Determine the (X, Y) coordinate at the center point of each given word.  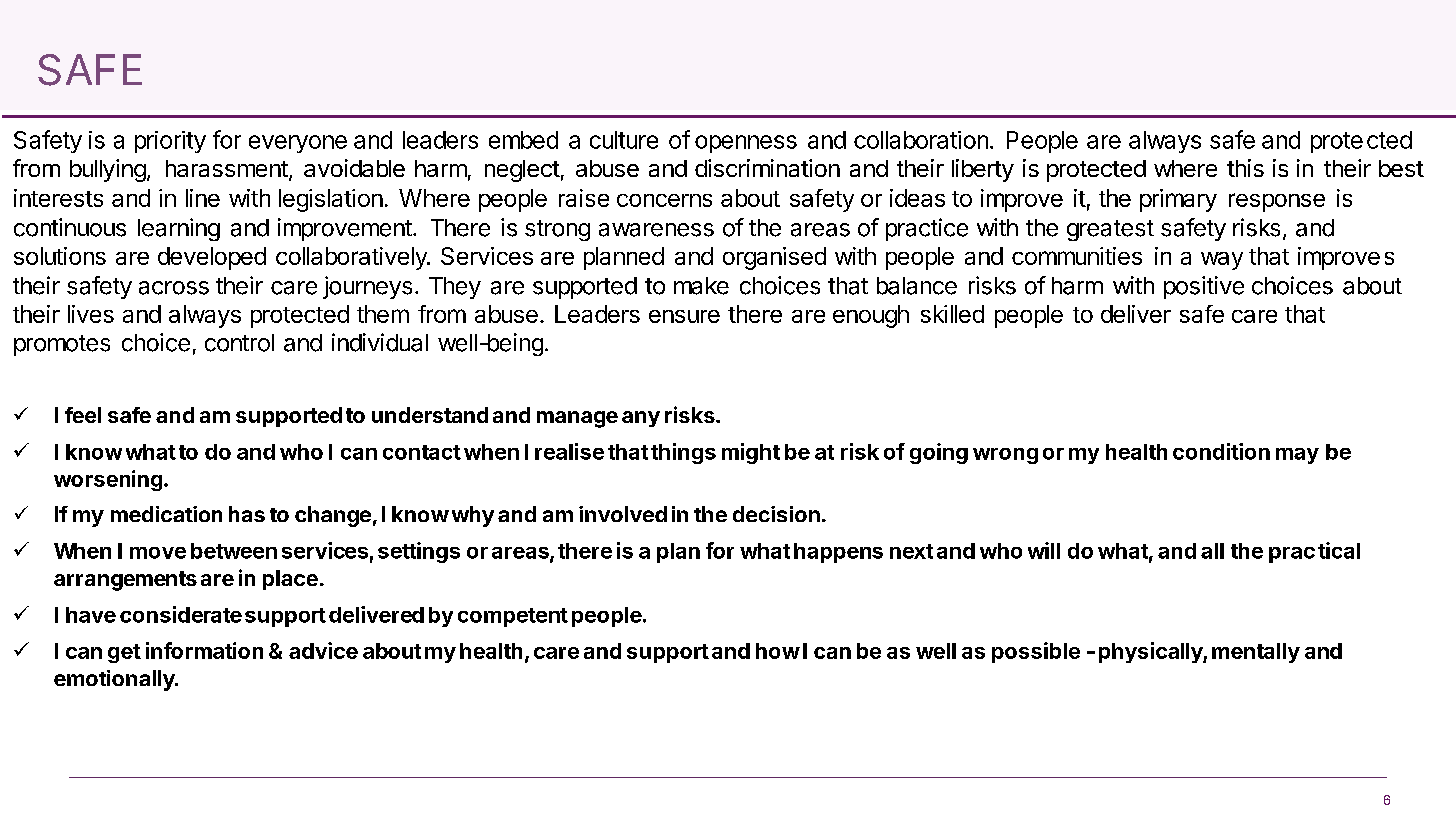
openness (746, 144)
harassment (227, 168)
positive (1204, 287)
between (234, 551)
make (701, 286)
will (1044, 550)
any (641, 419)
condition (1221, 451)
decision (776, 514)
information (204, 650)
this (1245, 168)
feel (83, 415)
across (174, 288)
